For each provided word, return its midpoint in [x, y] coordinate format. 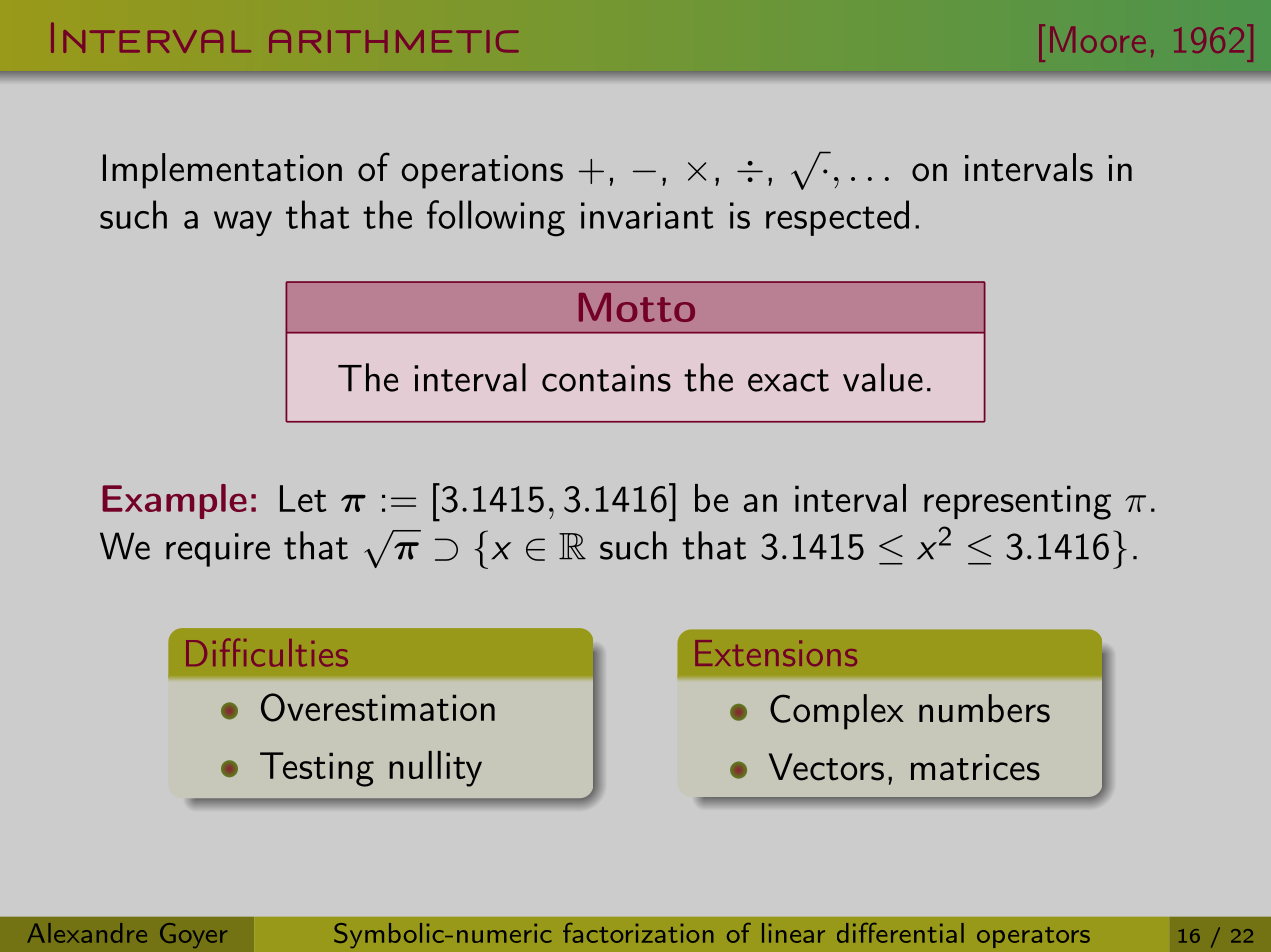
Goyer [193, 935]
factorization [638, 933]
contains [606, 378]
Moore [1097, 40]
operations [482, 172]
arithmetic [394, 41]
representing [1017, 502]
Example [174, 501]
